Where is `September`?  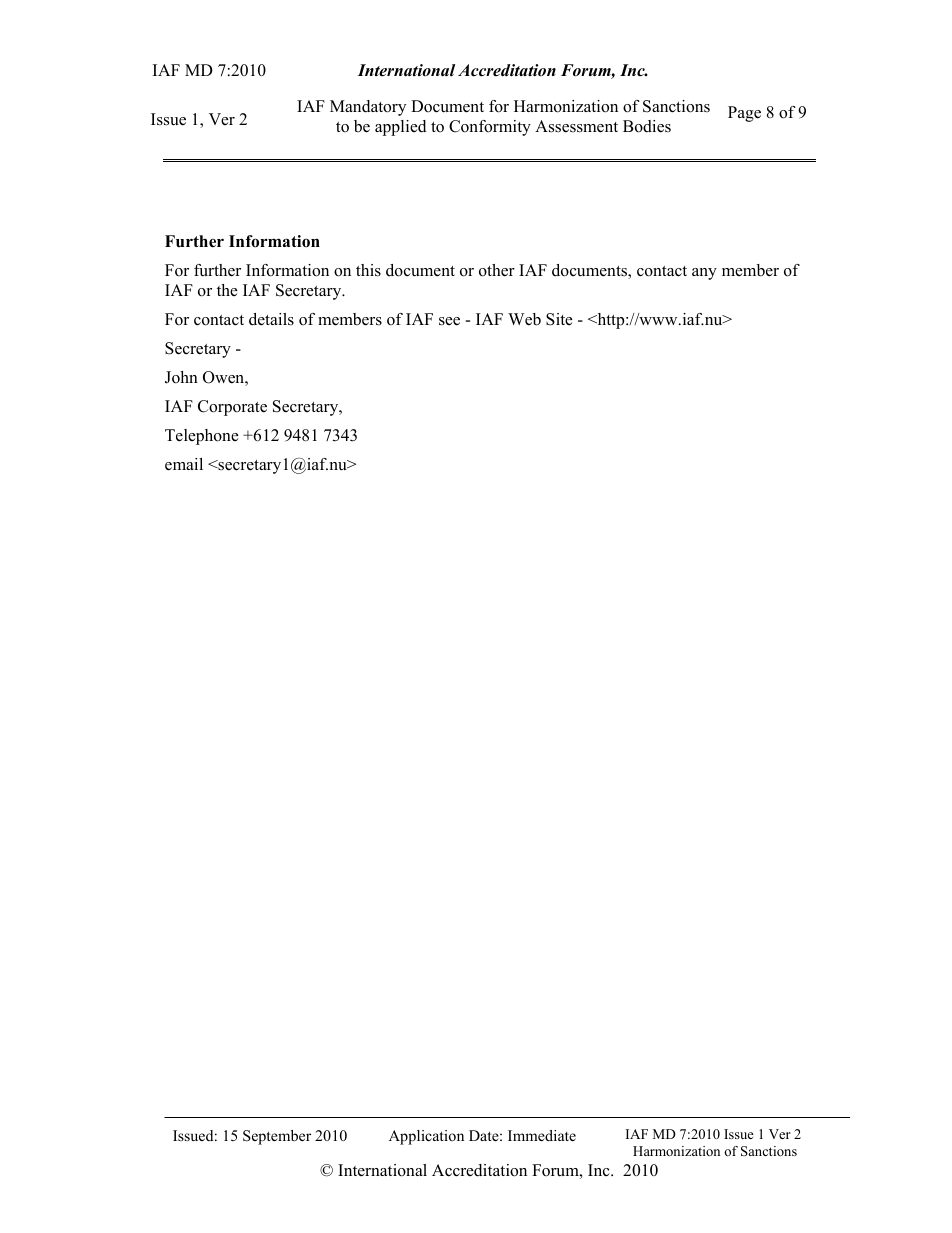
September is located at coordinates (277, 1137).
